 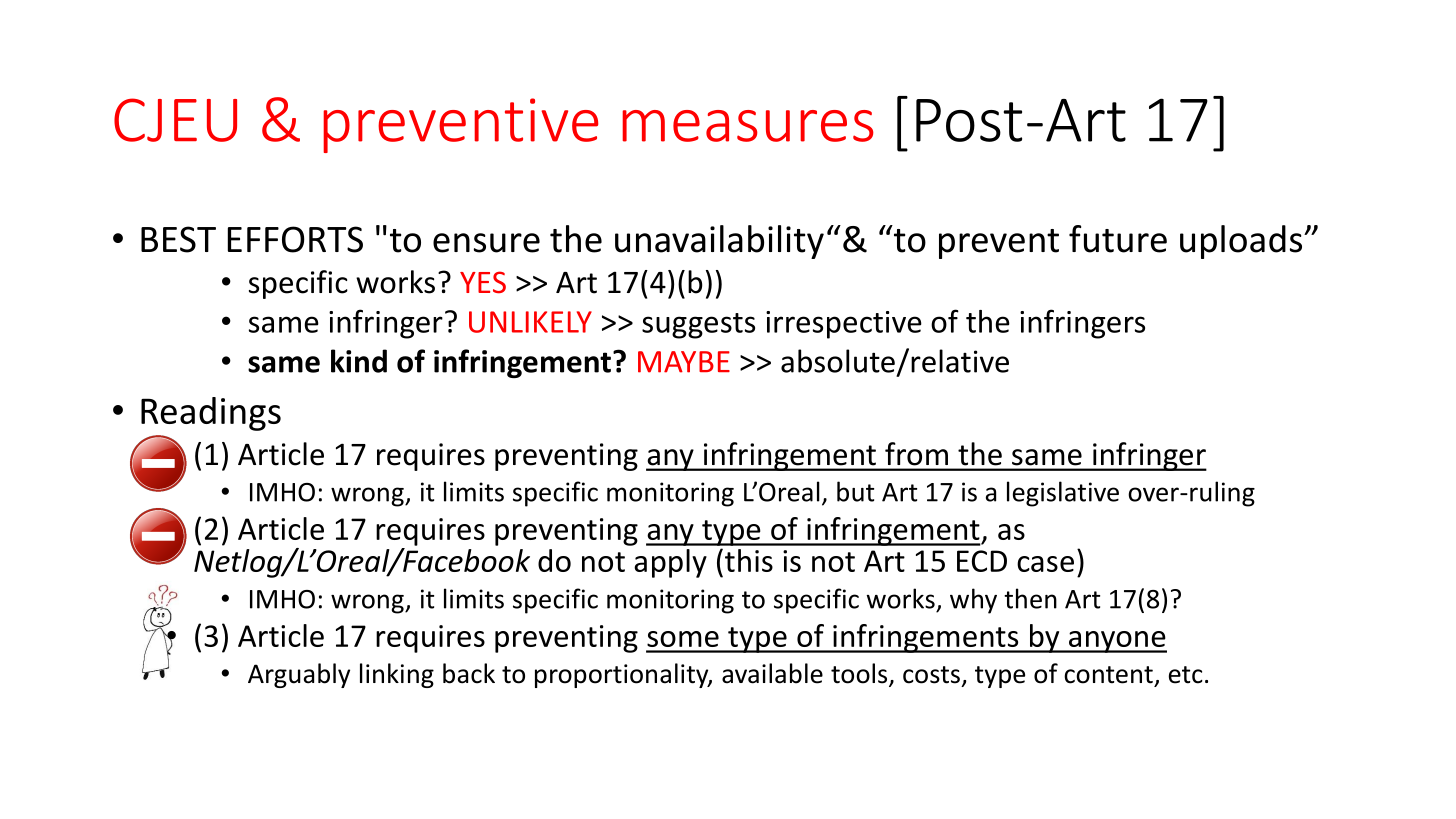 I want to click on content, so click(x=1108, y=675).
